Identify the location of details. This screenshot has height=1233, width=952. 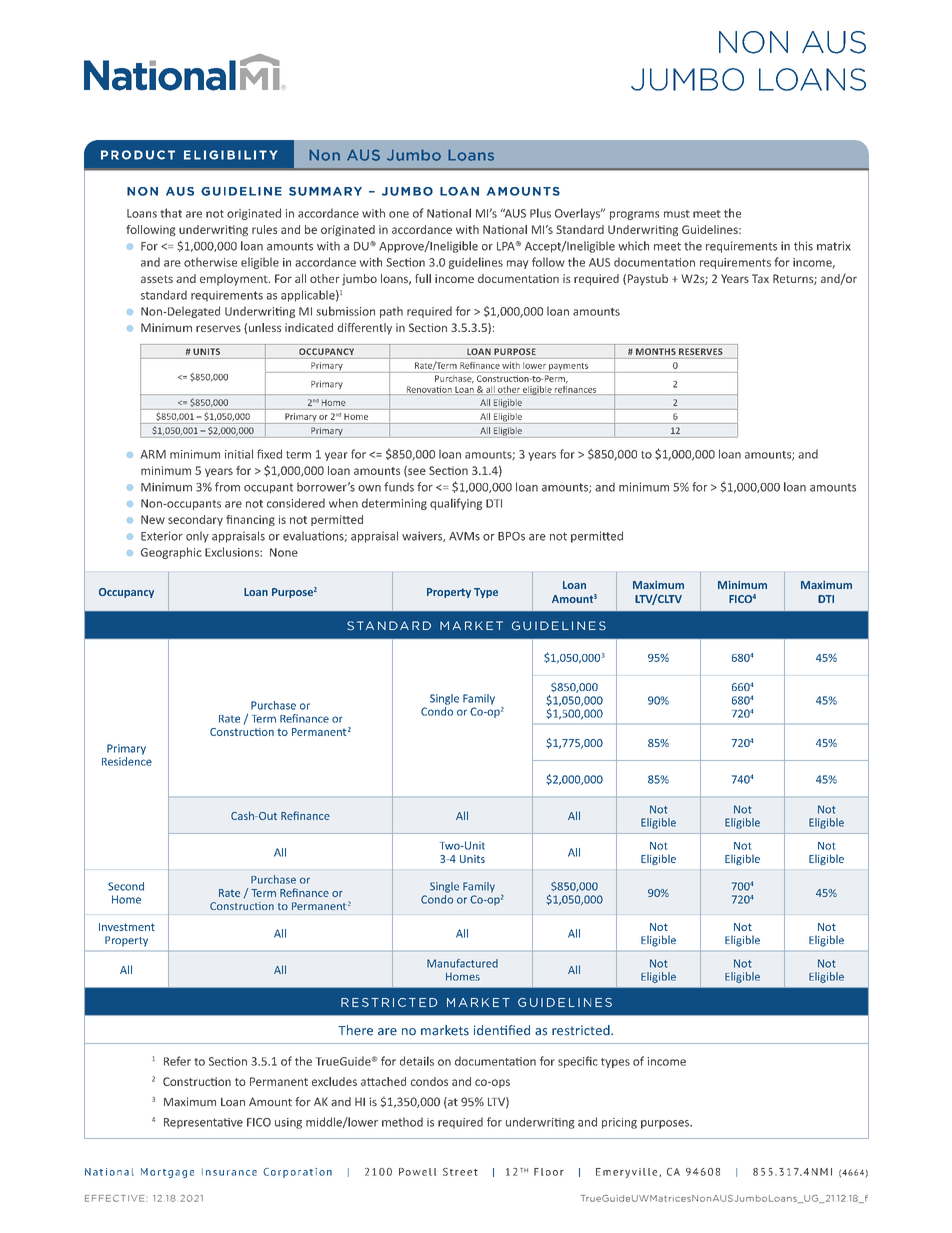
(417, 1061).
